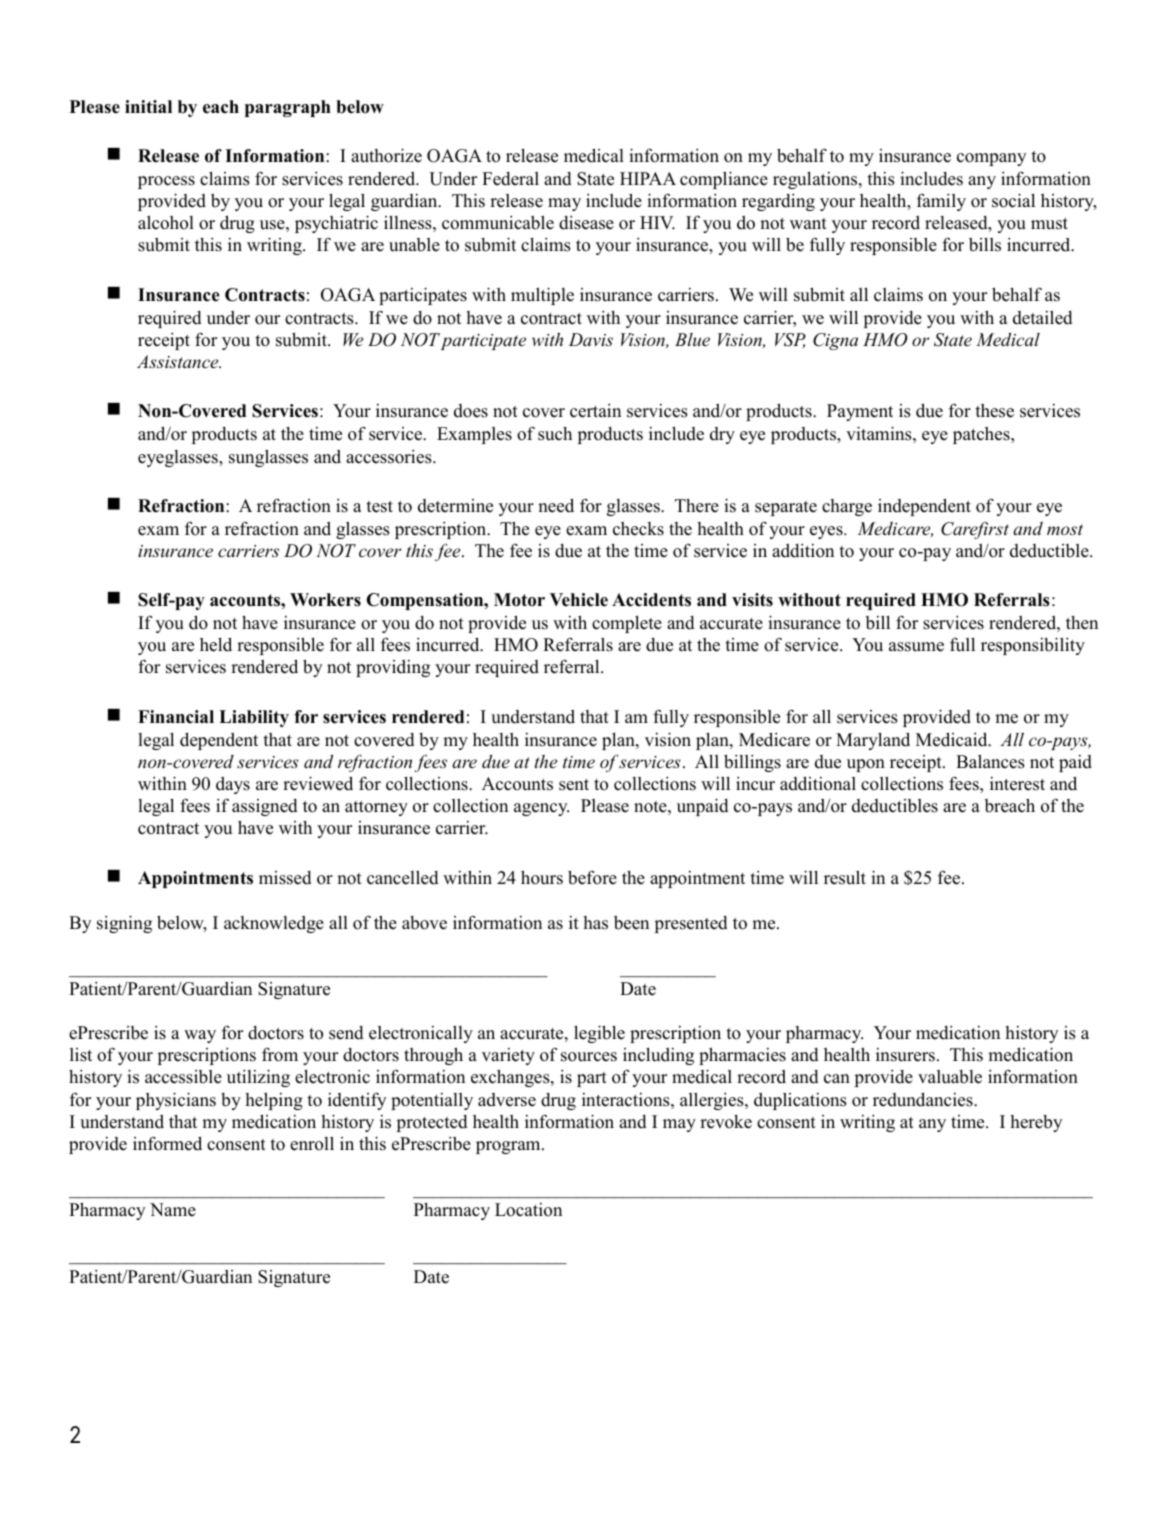 This screenshot has height=1516, width=1171. Describe the element at coordinates (528, 1210) in the screenshot. I see `Location` at that location.
